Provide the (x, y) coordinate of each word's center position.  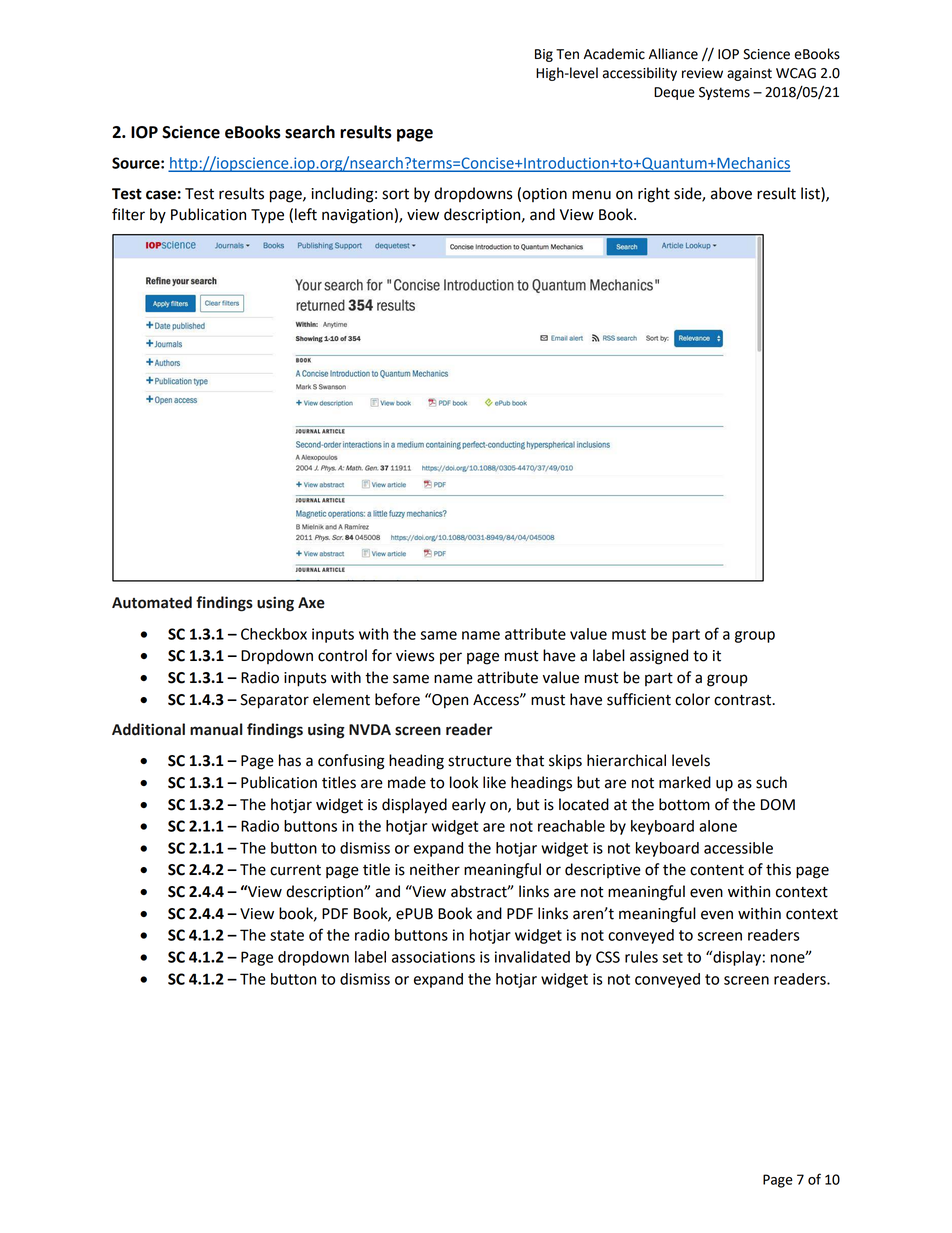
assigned (659, 657)
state (287, 935)
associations (433, 957)
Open (449, 701)
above (731, 193)
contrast (744, 700)
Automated (152, 602)
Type (267, 216)
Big (544, 55)
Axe (311, 603)
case (161, 195)
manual (216, 729)
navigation (357, 216)
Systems (724, 93)
